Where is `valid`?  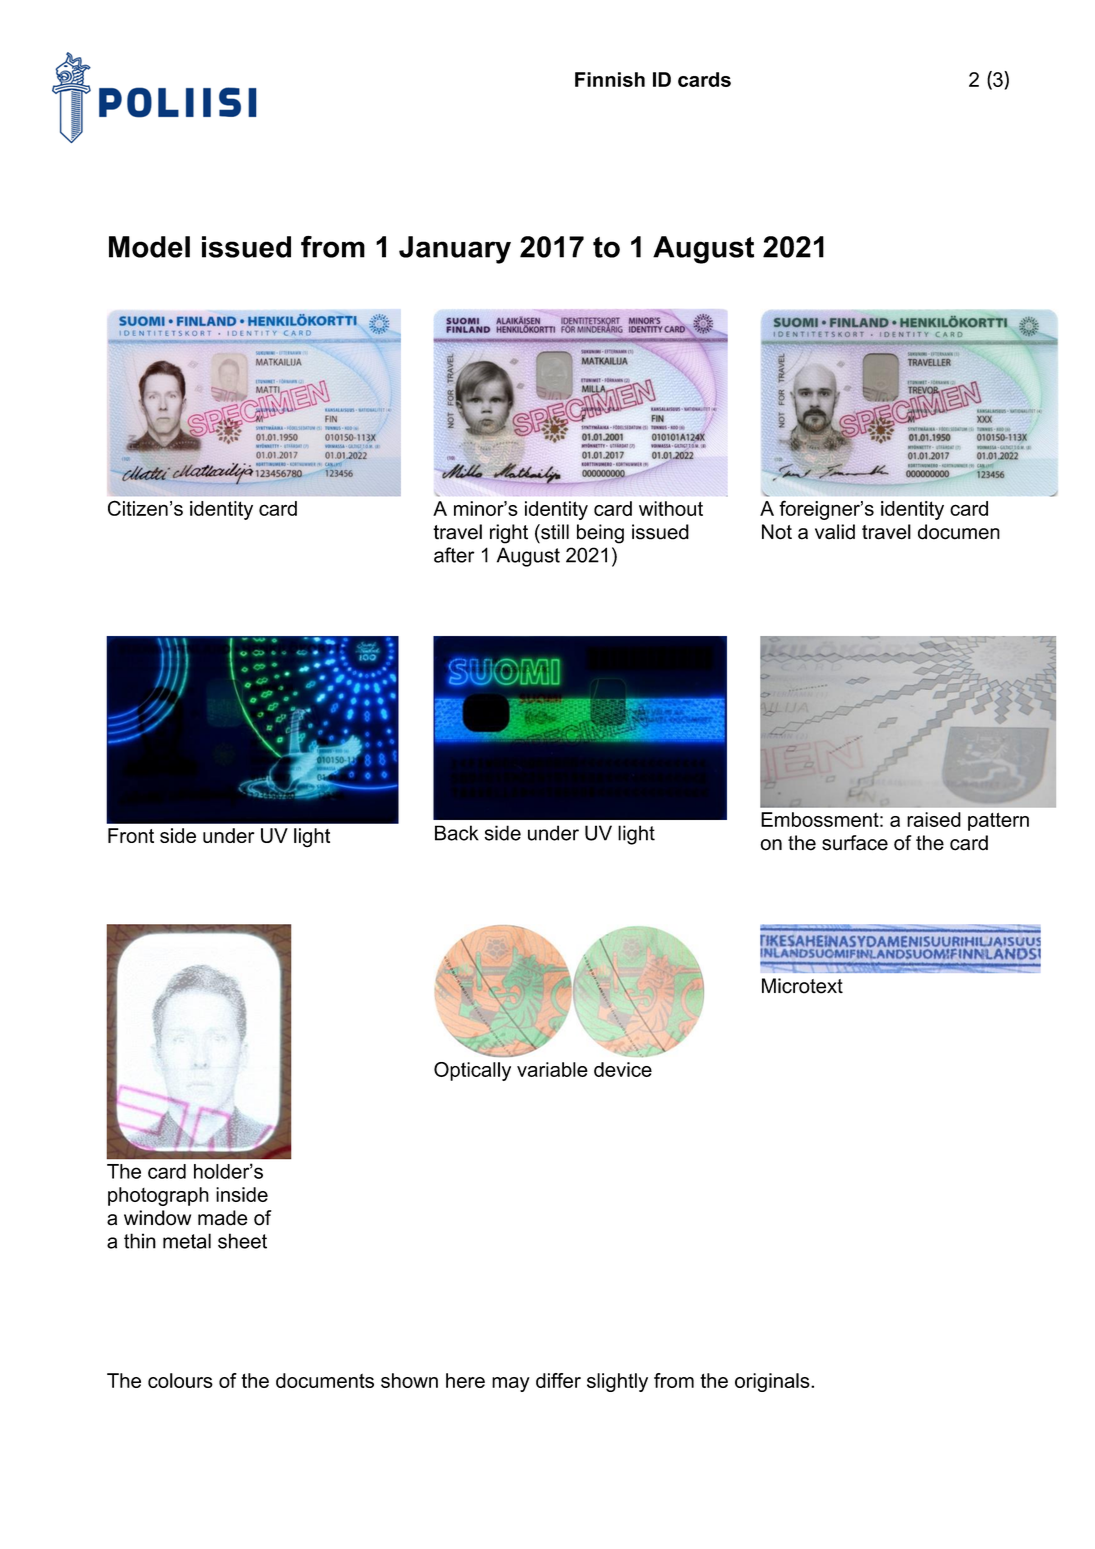 valid is located at coordinates (835, 532).
